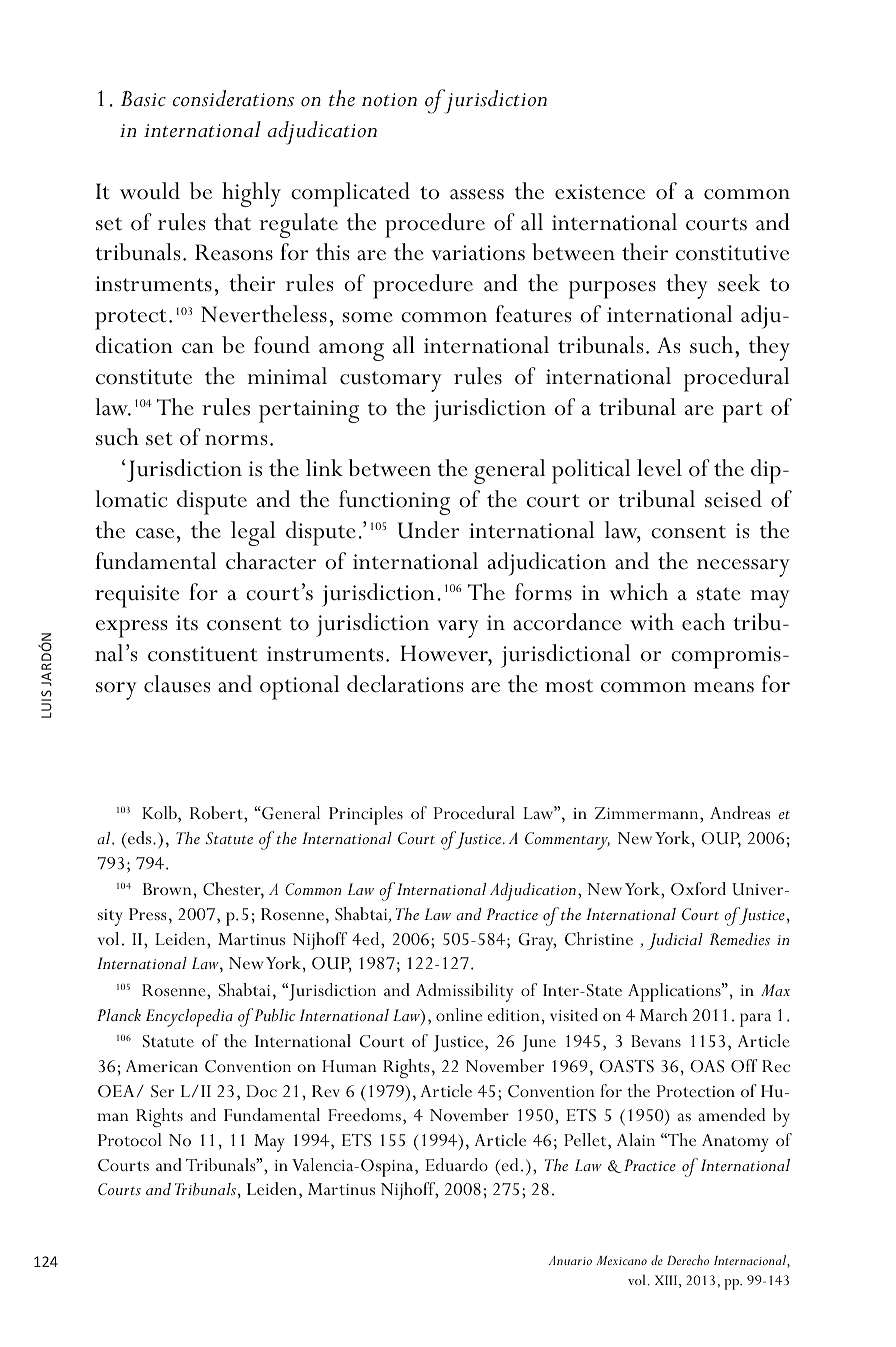  What do you see at coordinates (155, 533) in the page?
I see `case` at bounding box center [155, 533].
